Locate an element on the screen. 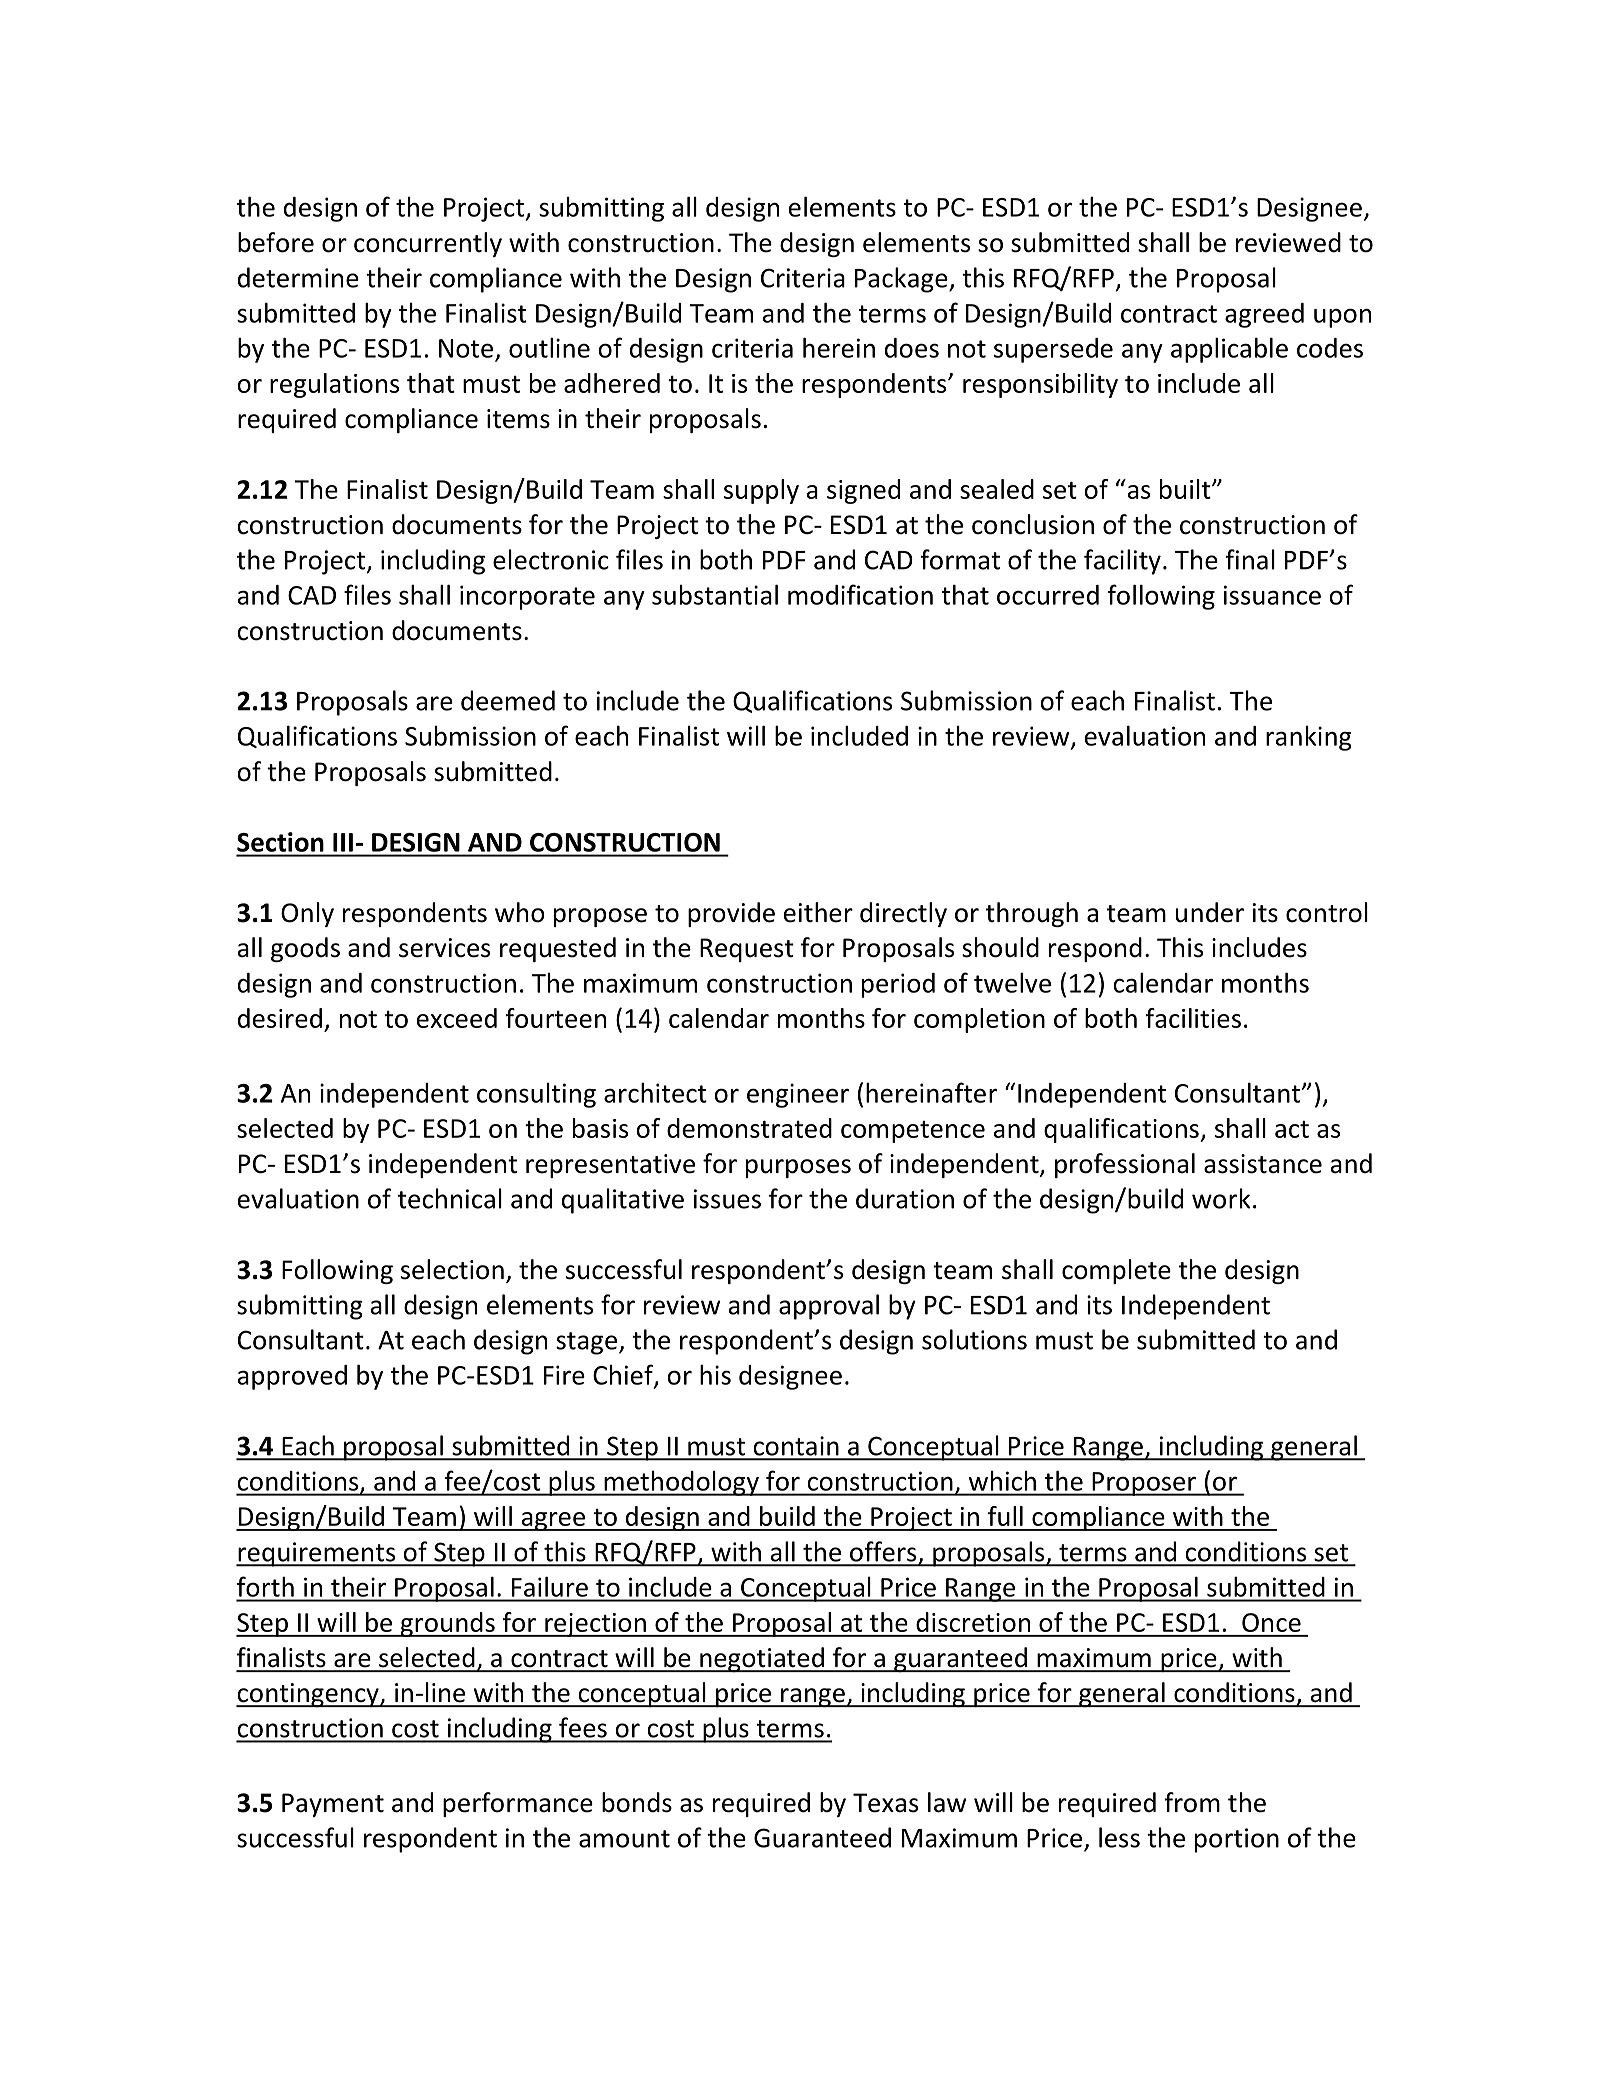 The width and height of the screenshot is (1613, 2075). Payment is located at coordinates (333, 1805).
